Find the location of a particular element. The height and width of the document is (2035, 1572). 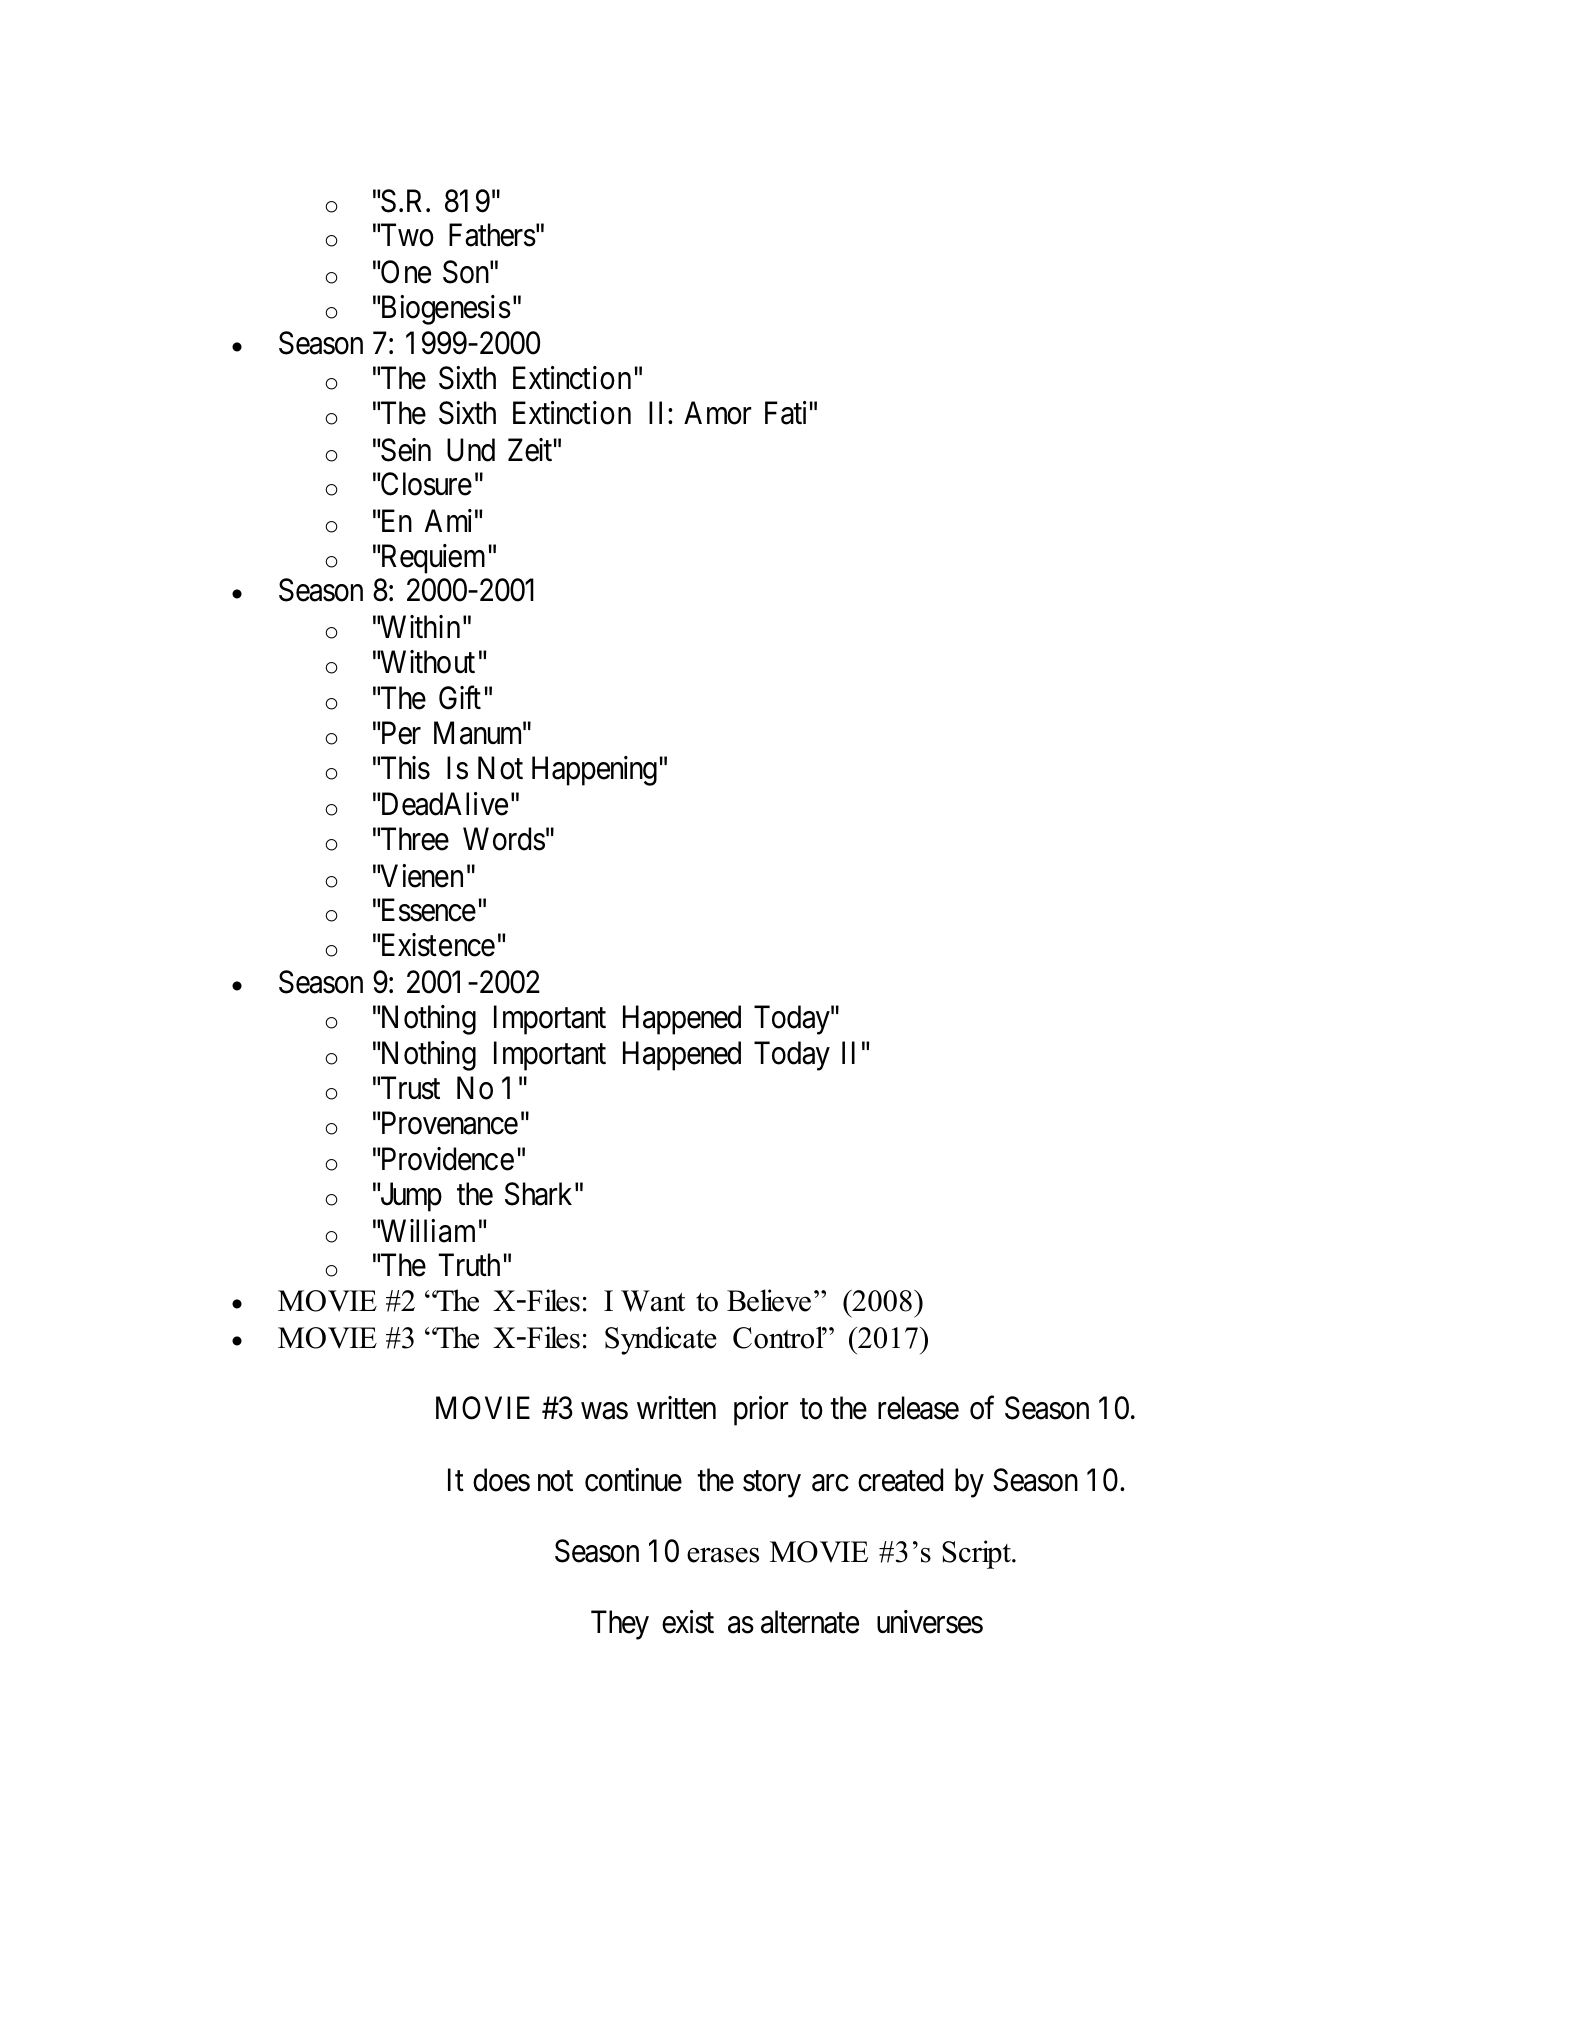

release is located at coordinates (918, 1408).
